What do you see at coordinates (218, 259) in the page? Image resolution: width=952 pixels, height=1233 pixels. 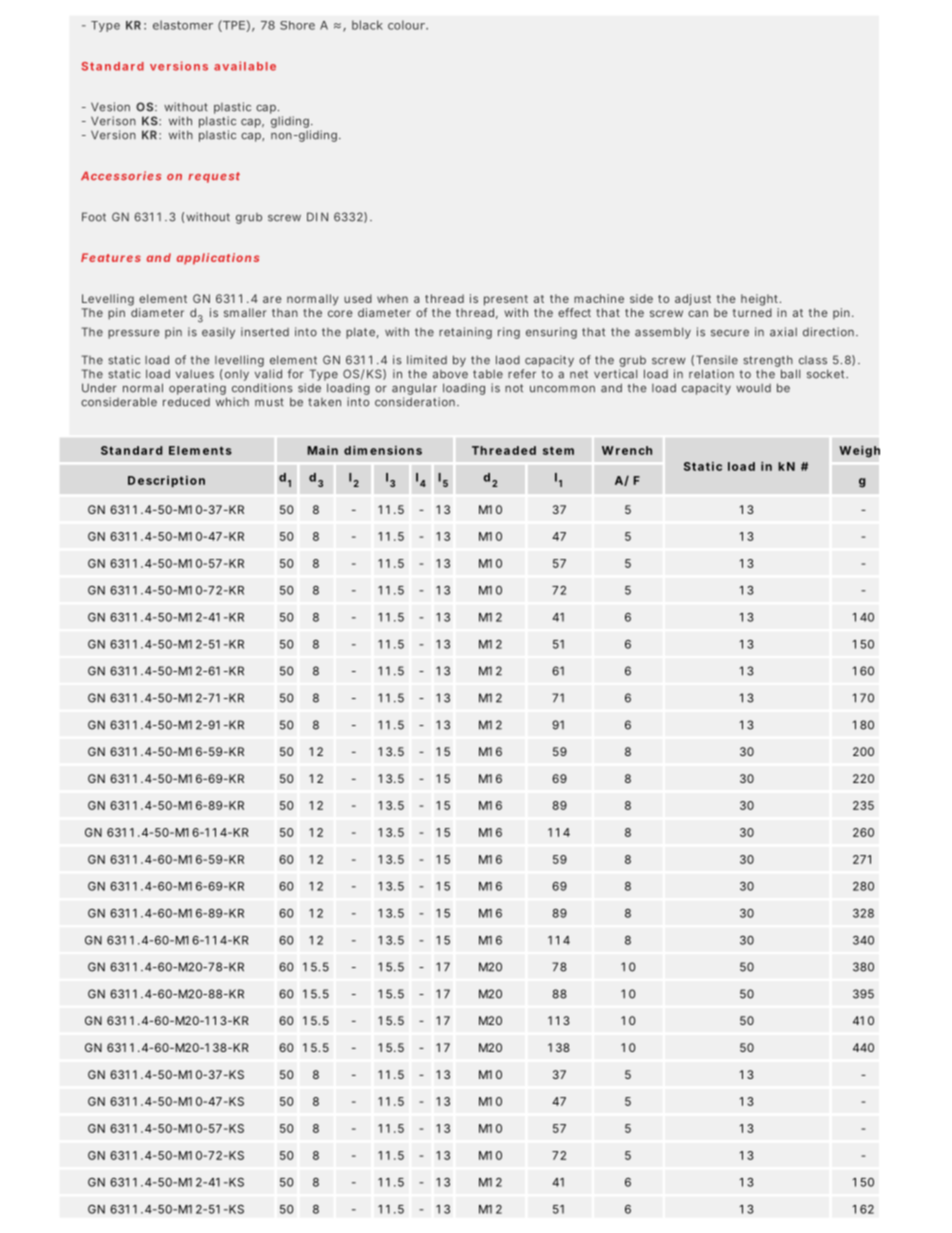 I see `applications` at bounding box center [218, 259].
